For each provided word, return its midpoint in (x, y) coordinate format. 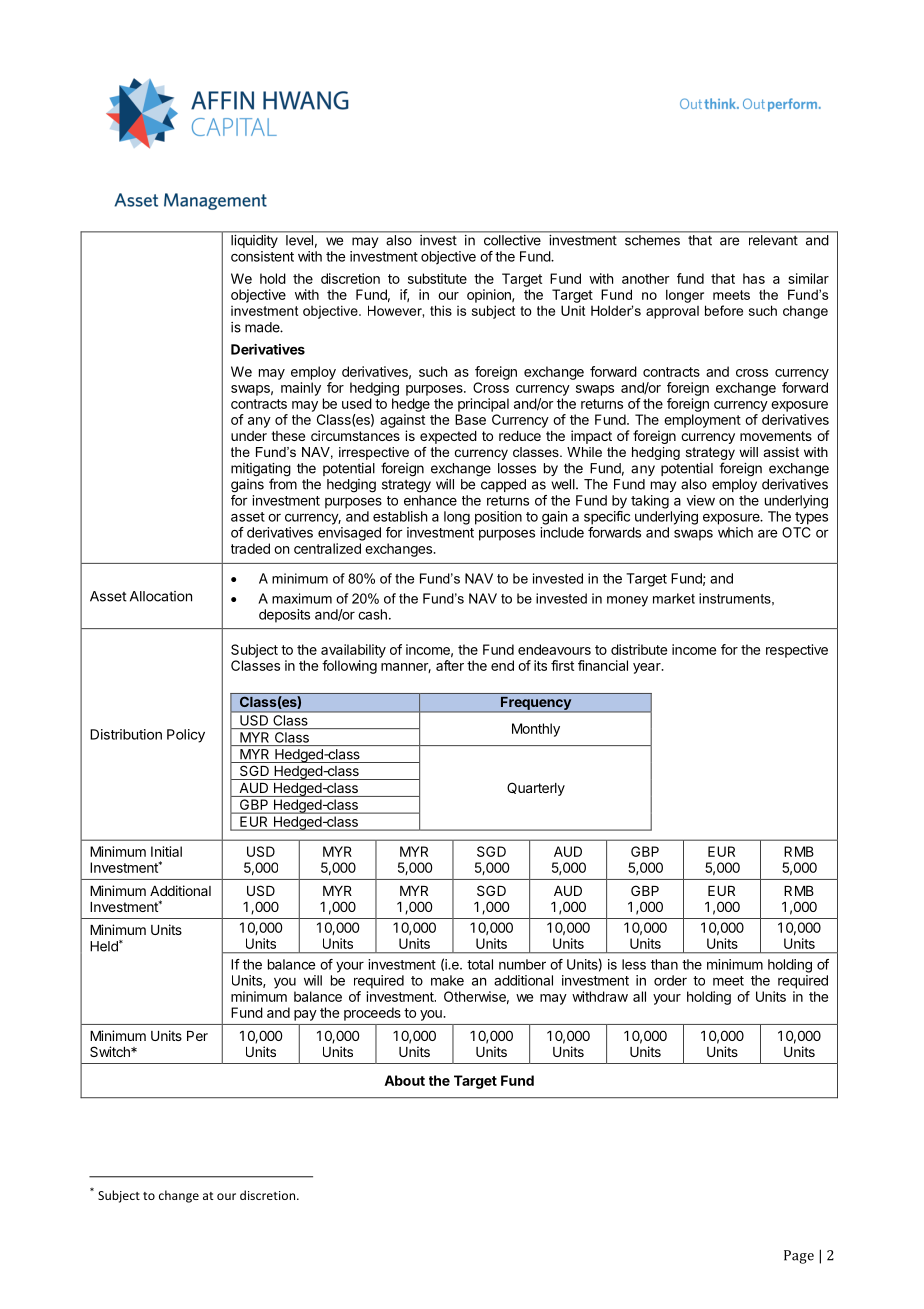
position (498, 518)
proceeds (372, 1014)
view (701, 500)
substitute (437, 278)
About (404, 1080)
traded (250, 548)
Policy (186, 736)
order (670, 980)
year (647, 668)
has (754, 278)
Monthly (536, 730)
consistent (262, 256)
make (447, 980)
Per (197, 1036)
